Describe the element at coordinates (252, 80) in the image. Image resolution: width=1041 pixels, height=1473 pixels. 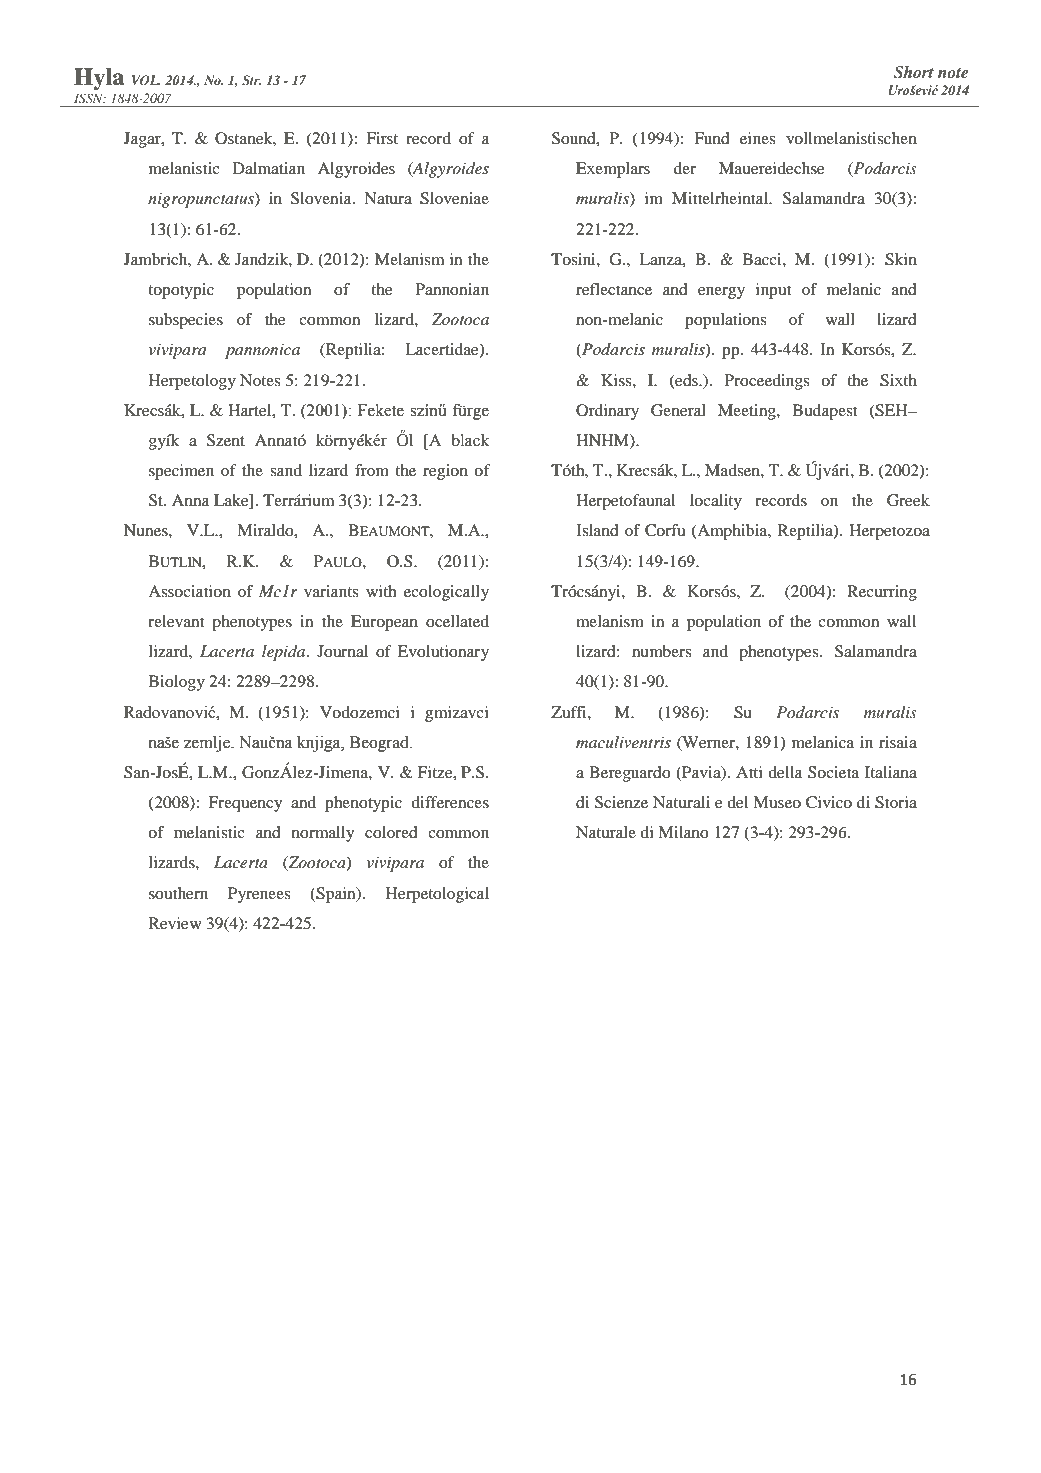
I see `Str` at that location.
